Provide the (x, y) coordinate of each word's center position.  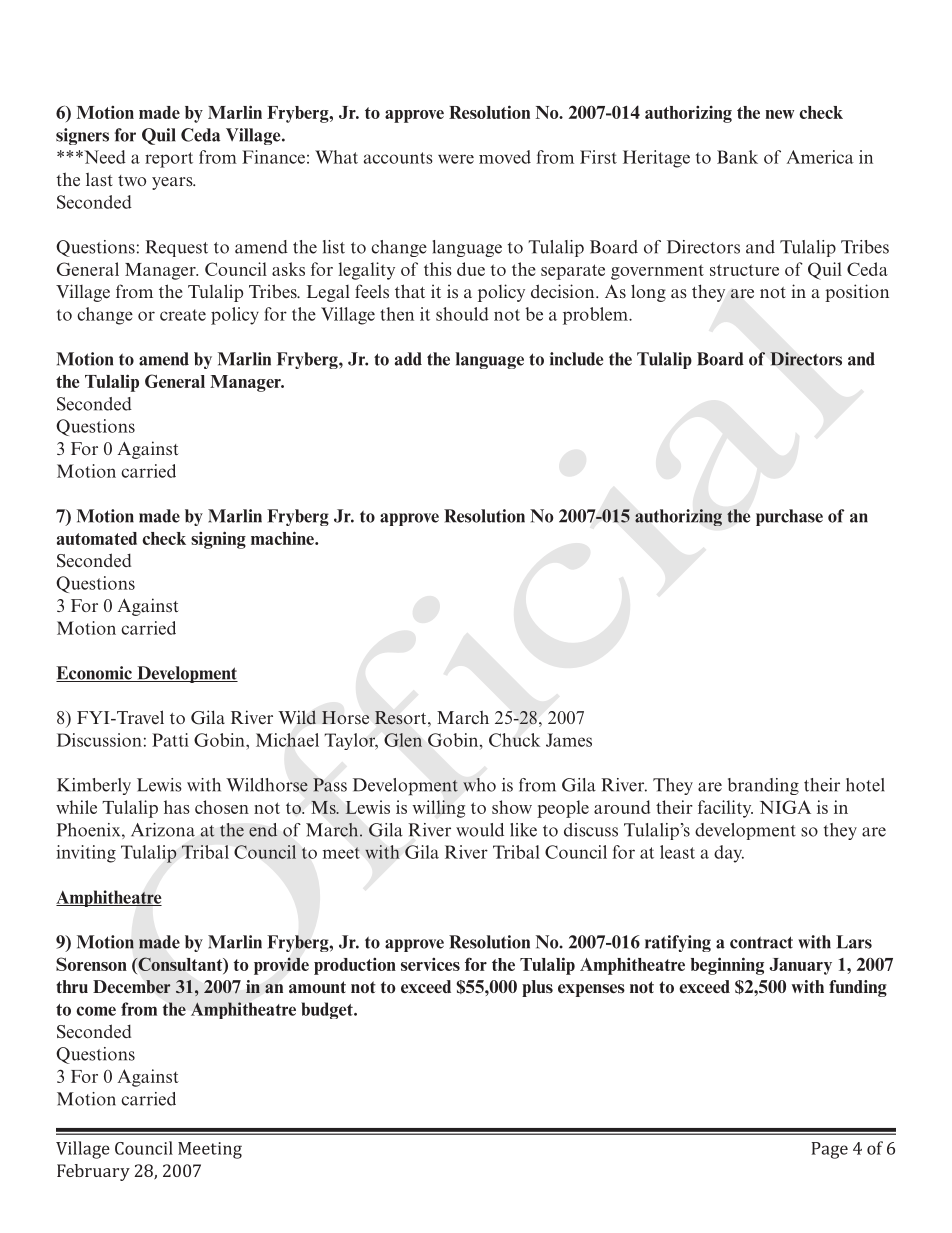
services (430, 964)
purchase (789, 517)
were (456, 159)
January (800, 966)
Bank (737, 157)
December (132, 987)
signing (218, 540)
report (169, 160)
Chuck (514, 740)
